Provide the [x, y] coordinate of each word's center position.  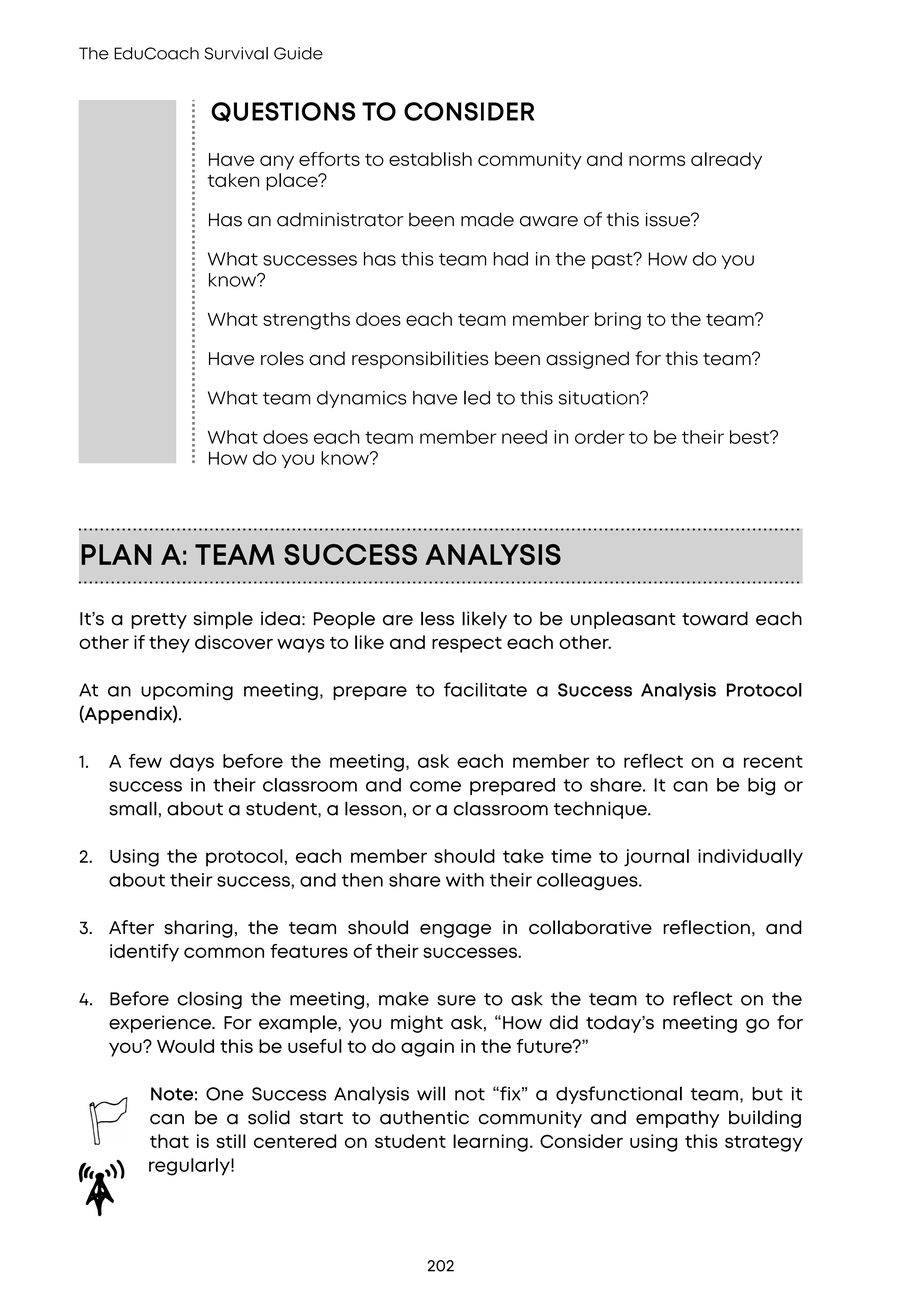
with [465, 880]
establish [430, 159]
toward [715, 618]
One [225, 1094]
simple [223, 620]
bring [618, 321]
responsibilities [420, 360]
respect [467, 645]
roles [282, 358]
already [726, 161]
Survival [236, 53]
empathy [677, 1119]
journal [656, 858]
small [133, 808]
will [431, 1093]
